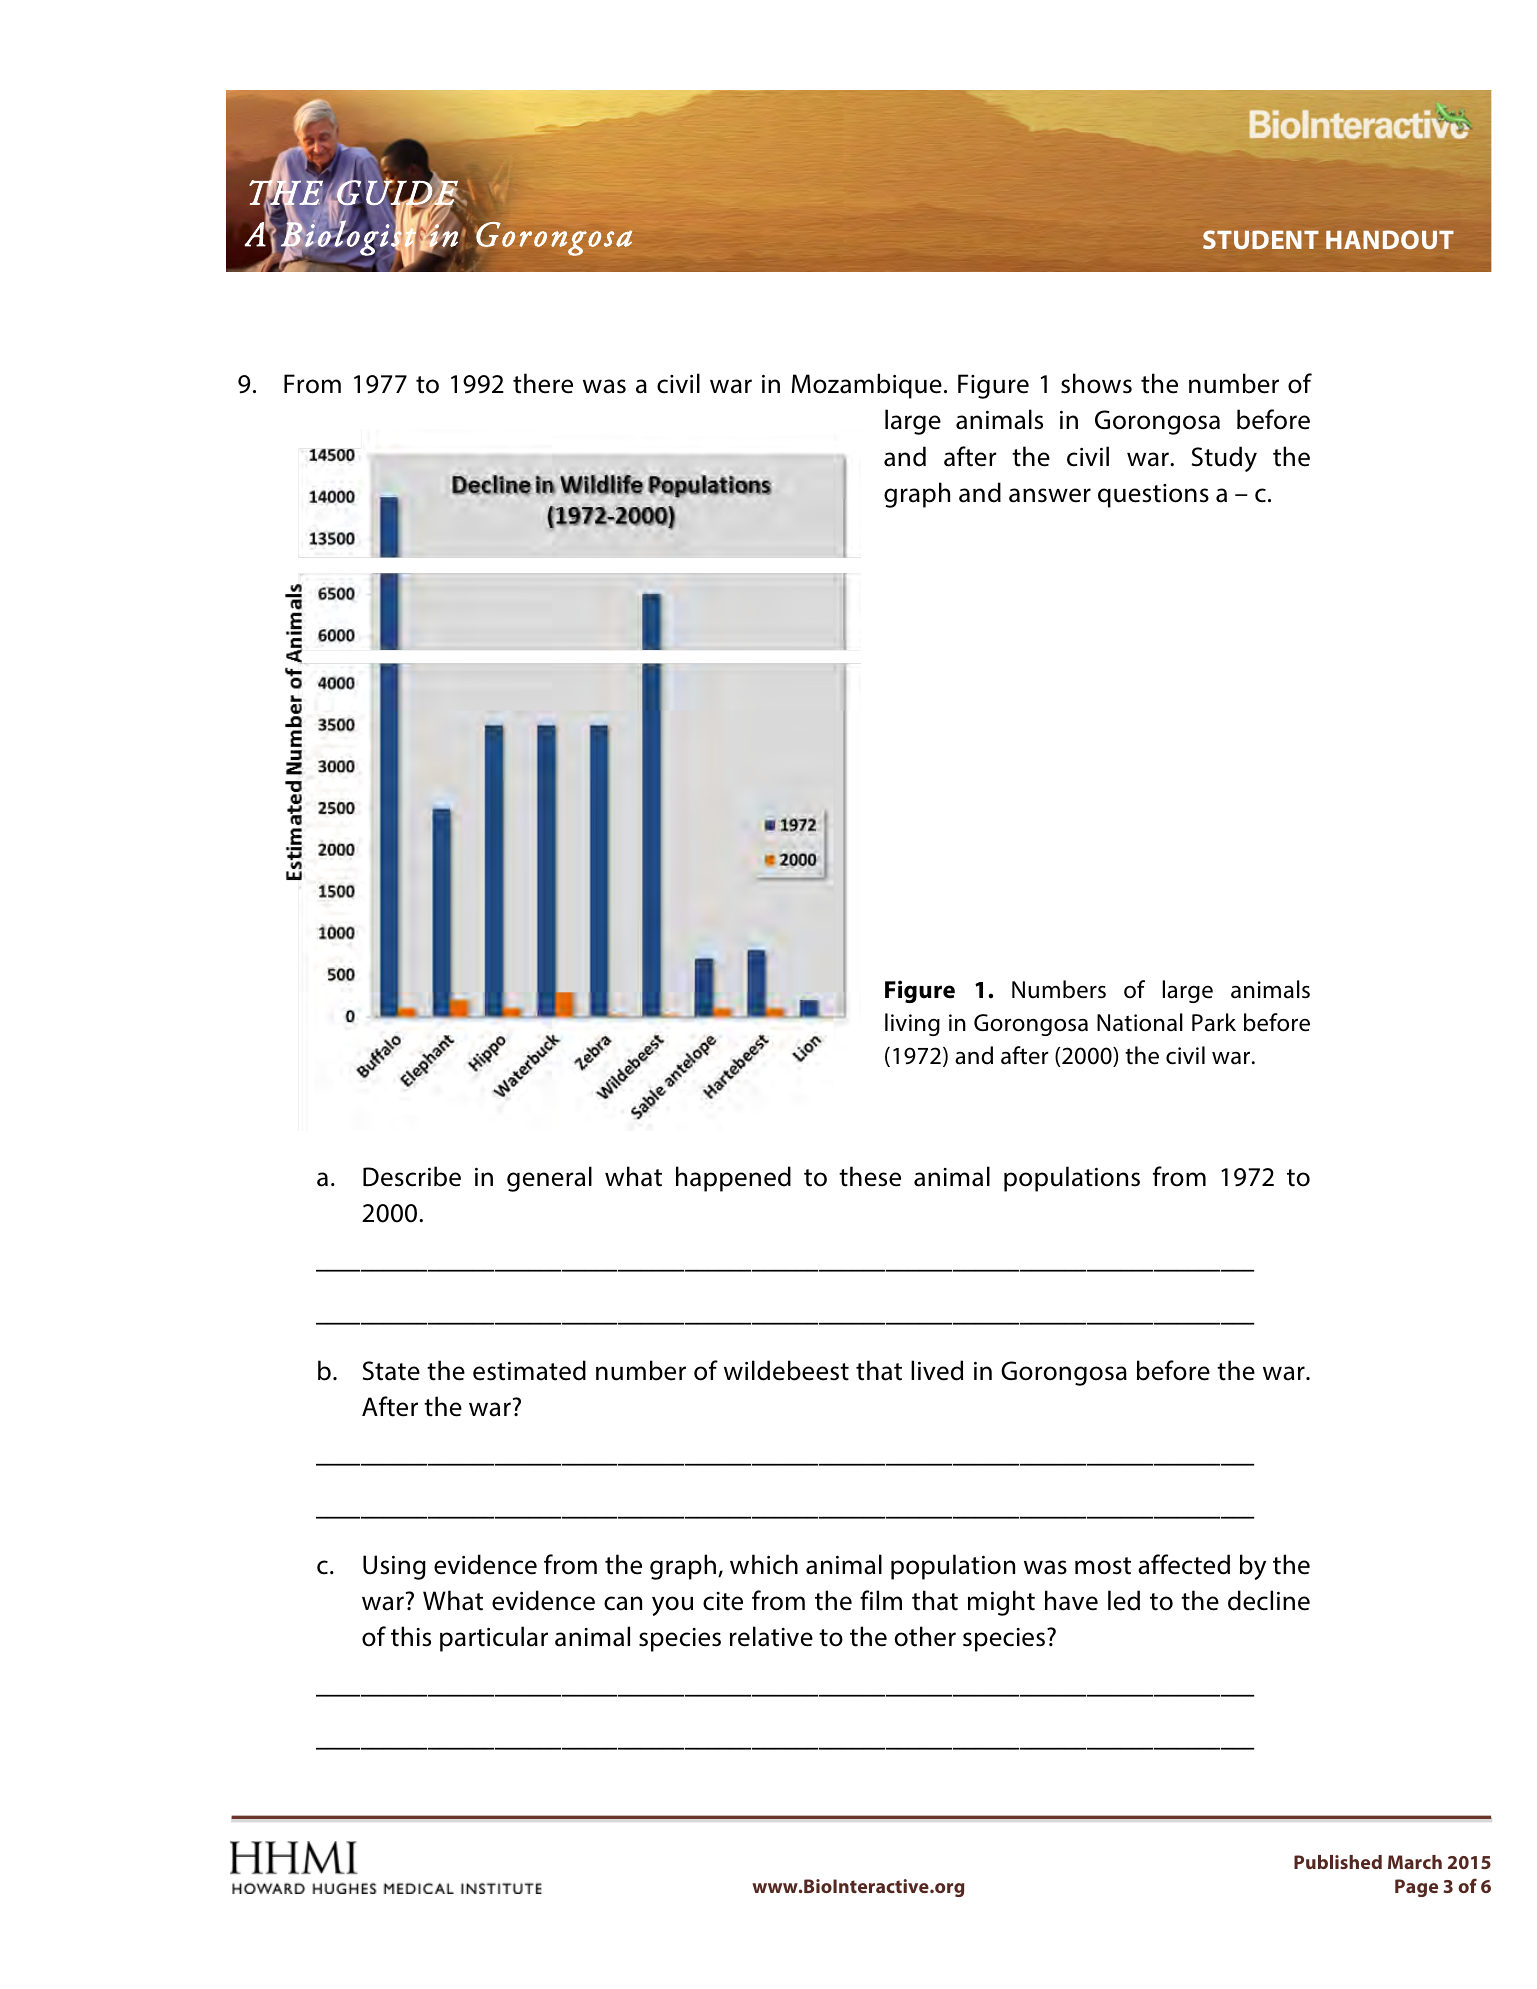 The image size is (1537, 1989). Describe the element at coordinates (529, 1370) in the document. I see `estimated` at that location.
